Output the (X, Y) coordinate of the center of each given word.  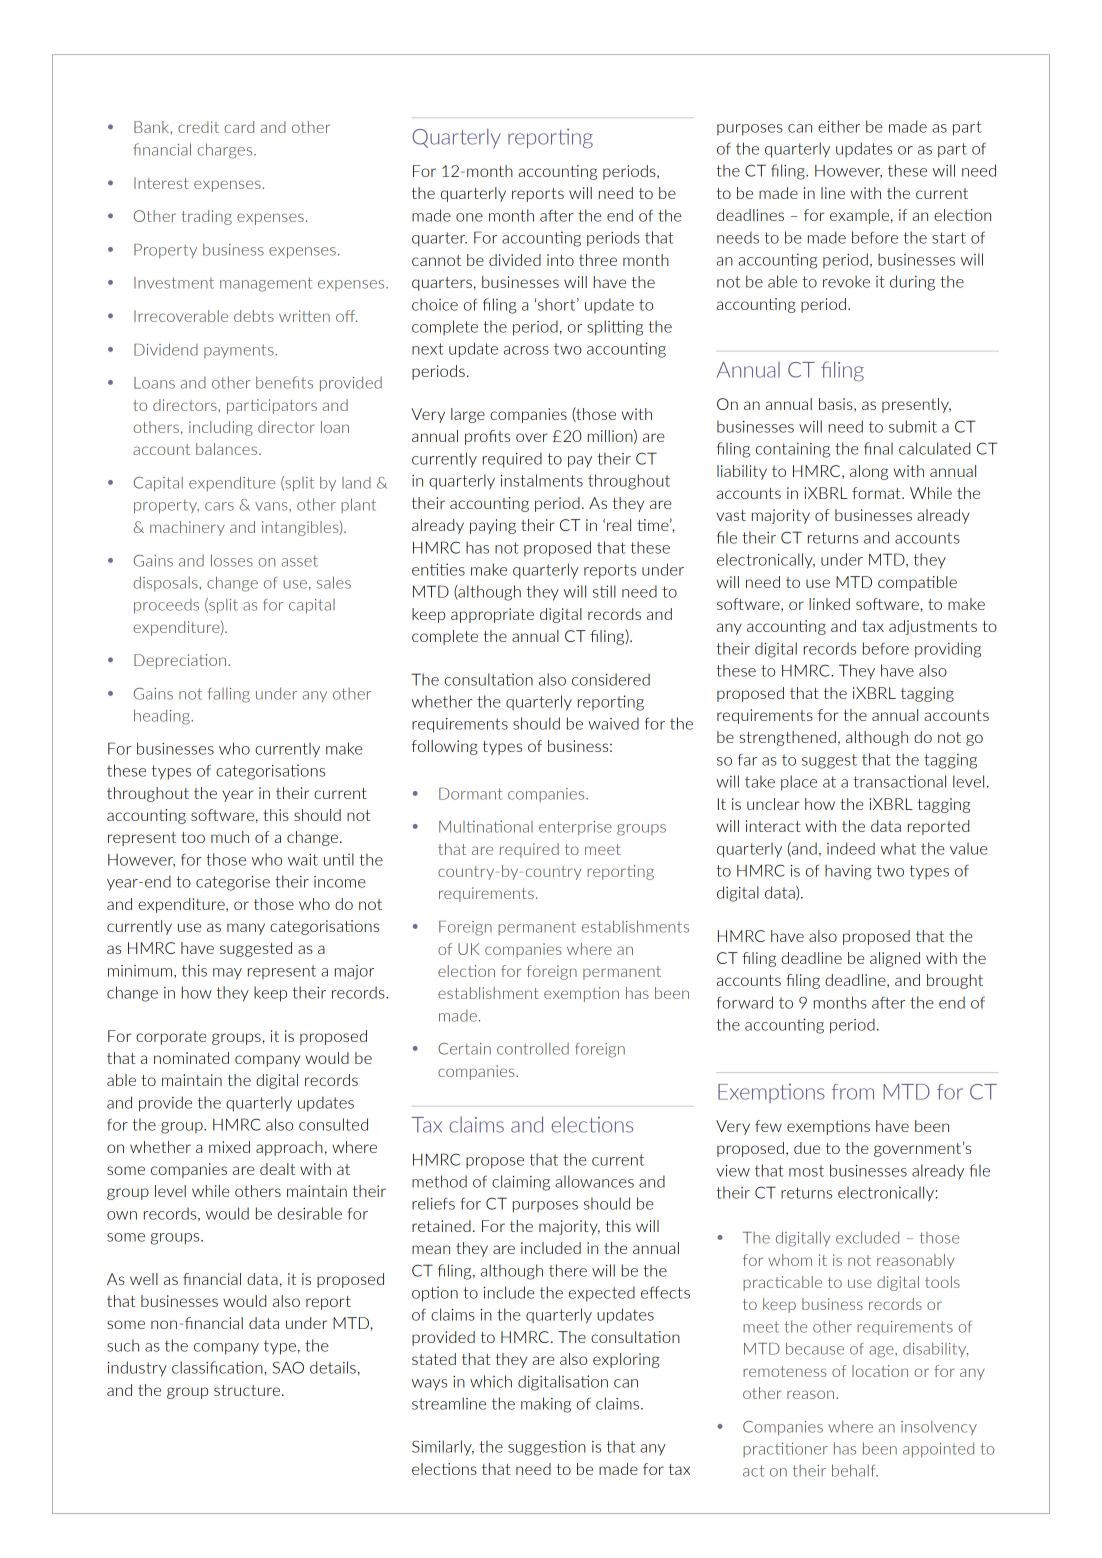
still (604, 591)
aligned (895, 959)
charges (226, 151)
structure (247, 1390)
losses (232, 560)
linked (829, 604)
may (227, 974)
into (560, 260)
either (839, 126)
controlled (533, 1048)
